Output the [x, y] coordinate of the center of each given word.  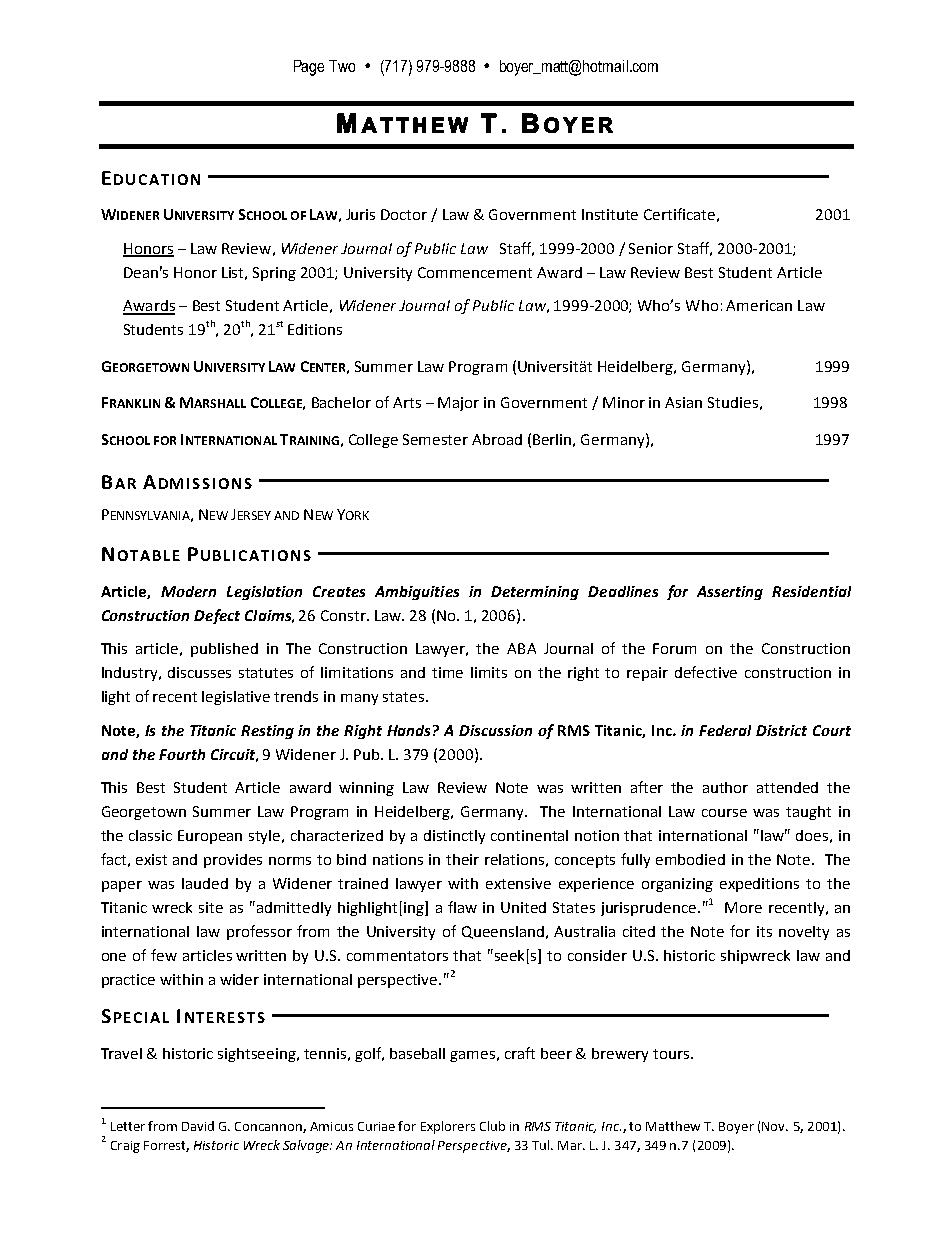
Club [492, 1126]
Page [309, 68]
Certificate [679, 214]
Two [342, 66]
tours [672, 1054]
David [198, 1126]
